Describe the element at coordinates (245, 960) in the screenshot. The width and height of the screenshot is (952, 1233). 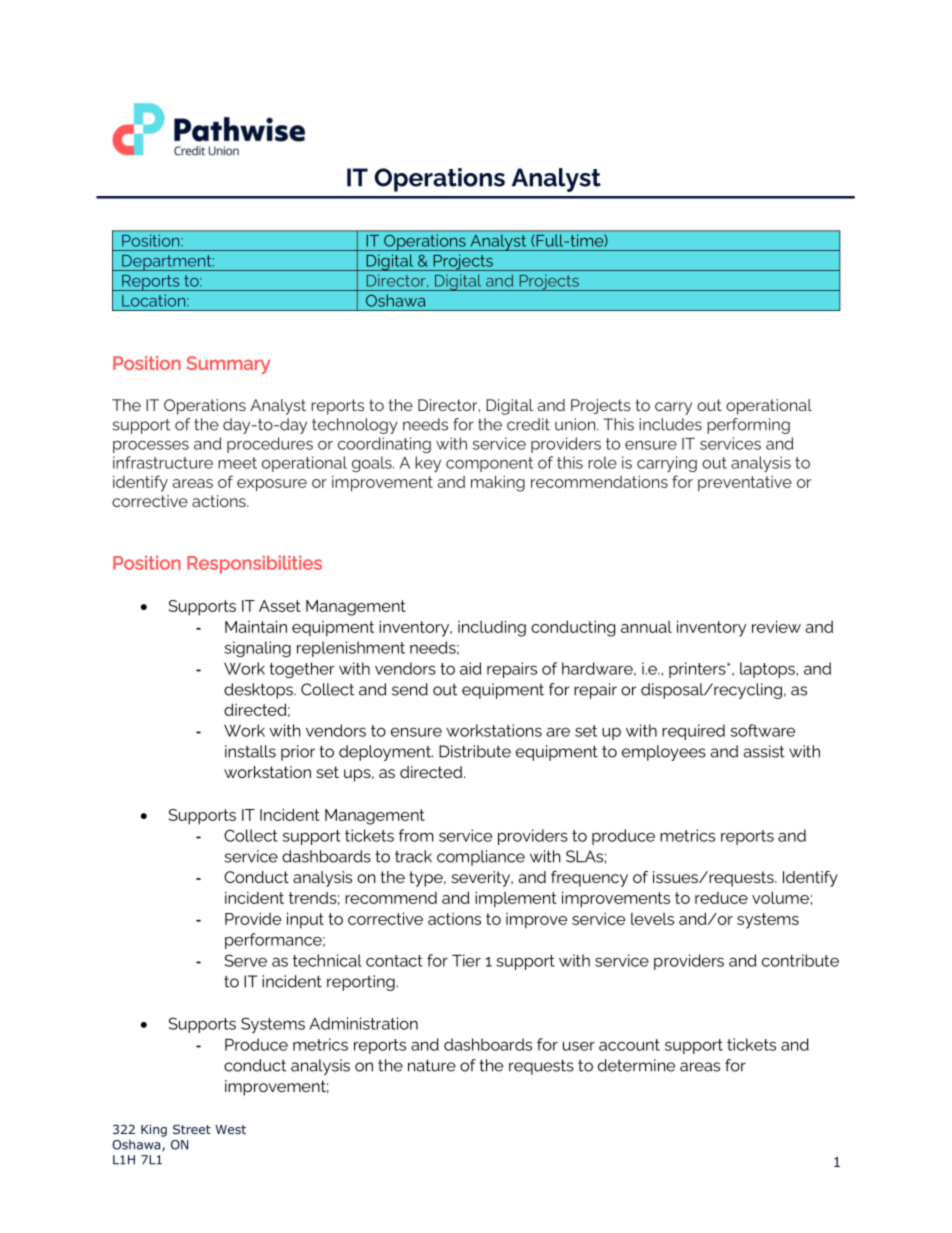
I see `Serve` at that location.
